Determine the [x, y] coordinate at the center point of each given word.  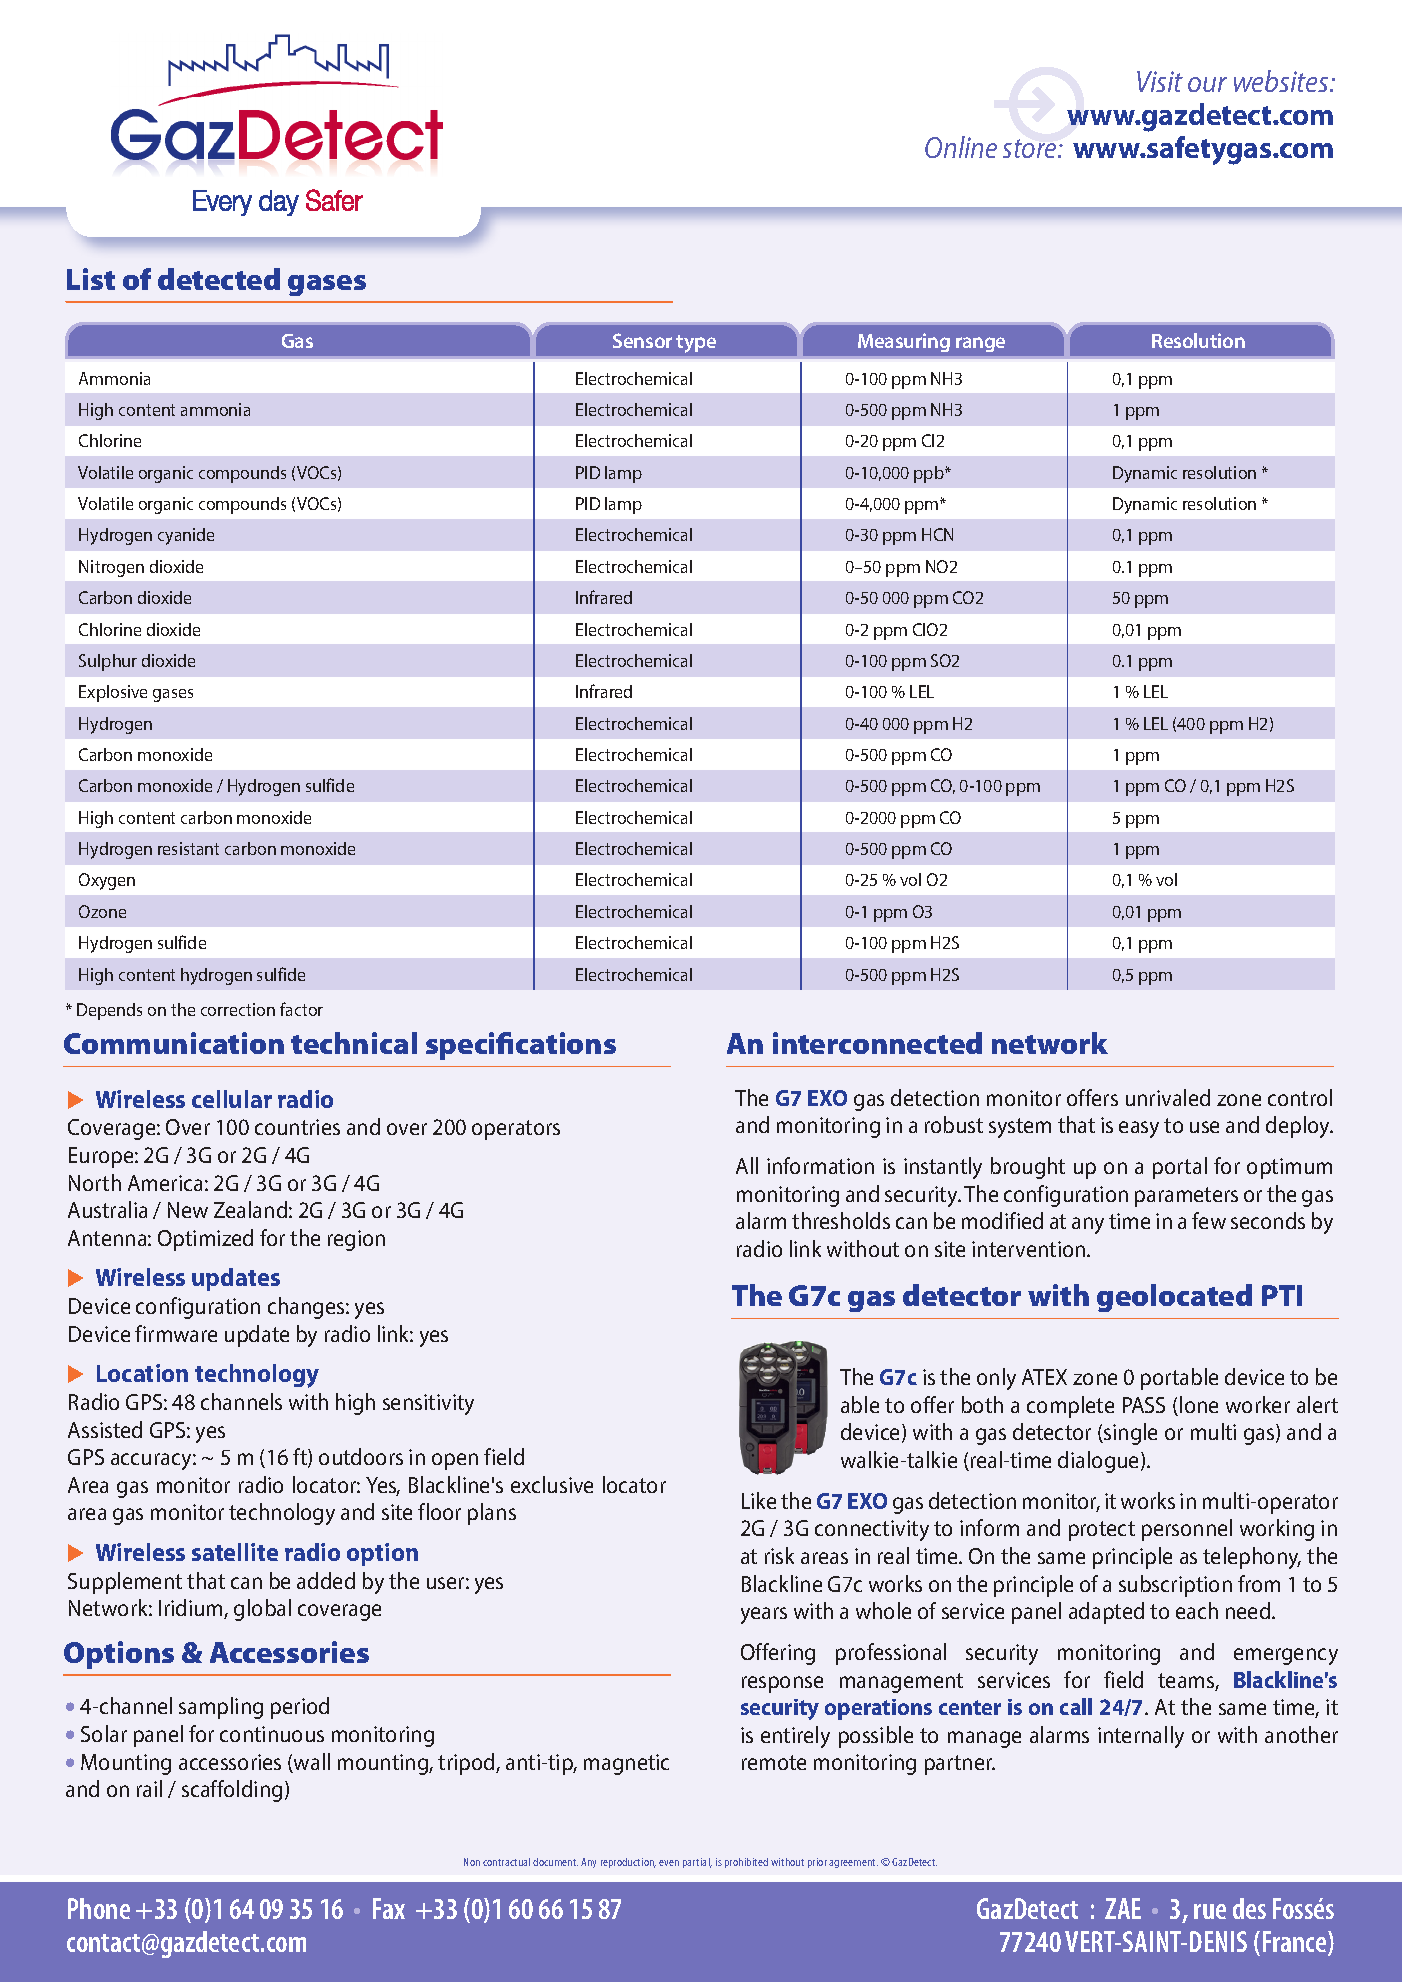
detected [219, 279]
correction [238, 1009]
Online [961, 147]
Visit [1160, 81]
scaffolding [232, 1791]
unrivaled [1168, 1097]
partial [697, 1863]
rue [1210, 1911]
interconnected [877, 1043]
